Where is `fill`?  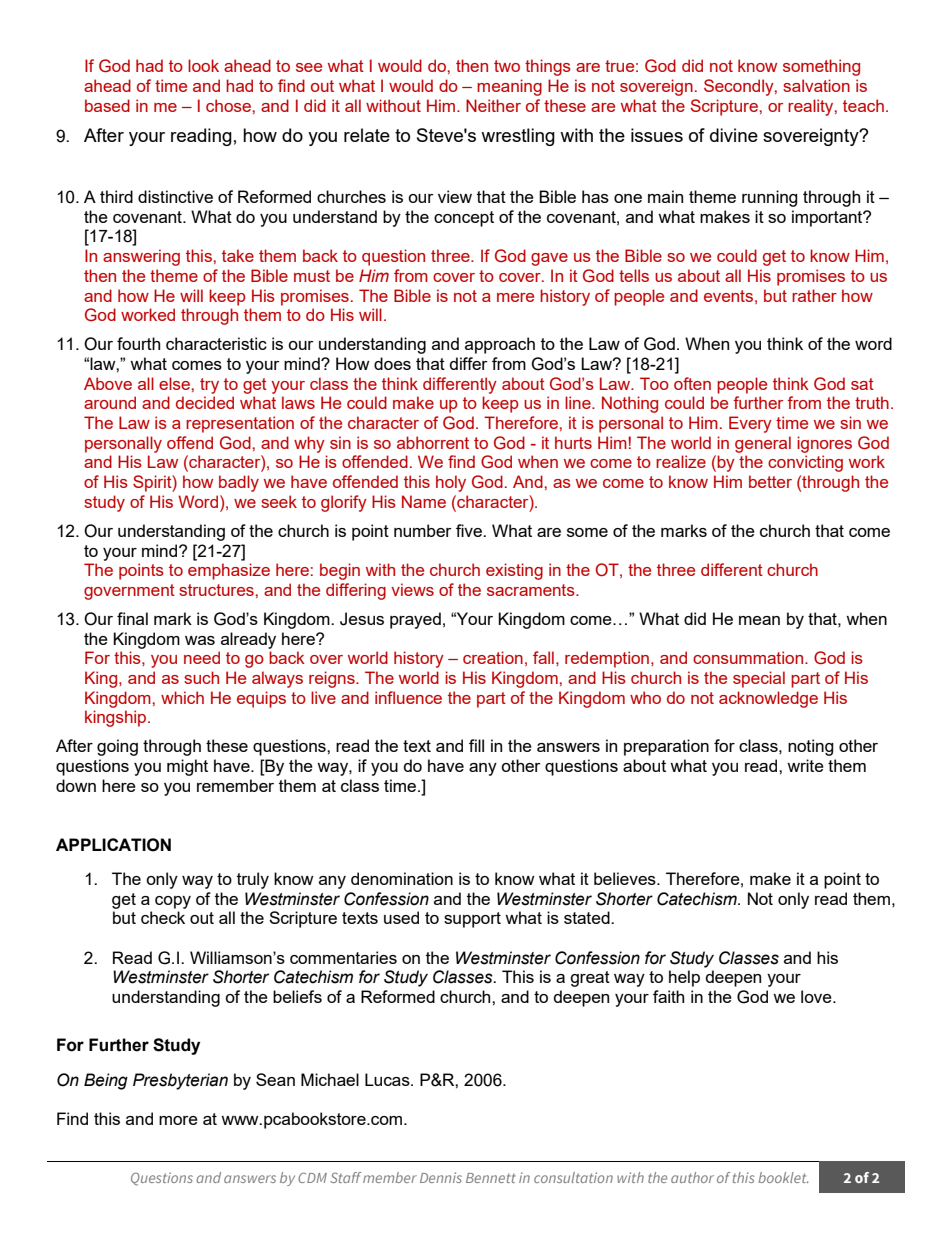 fill is located at coordinates (476, 745).
